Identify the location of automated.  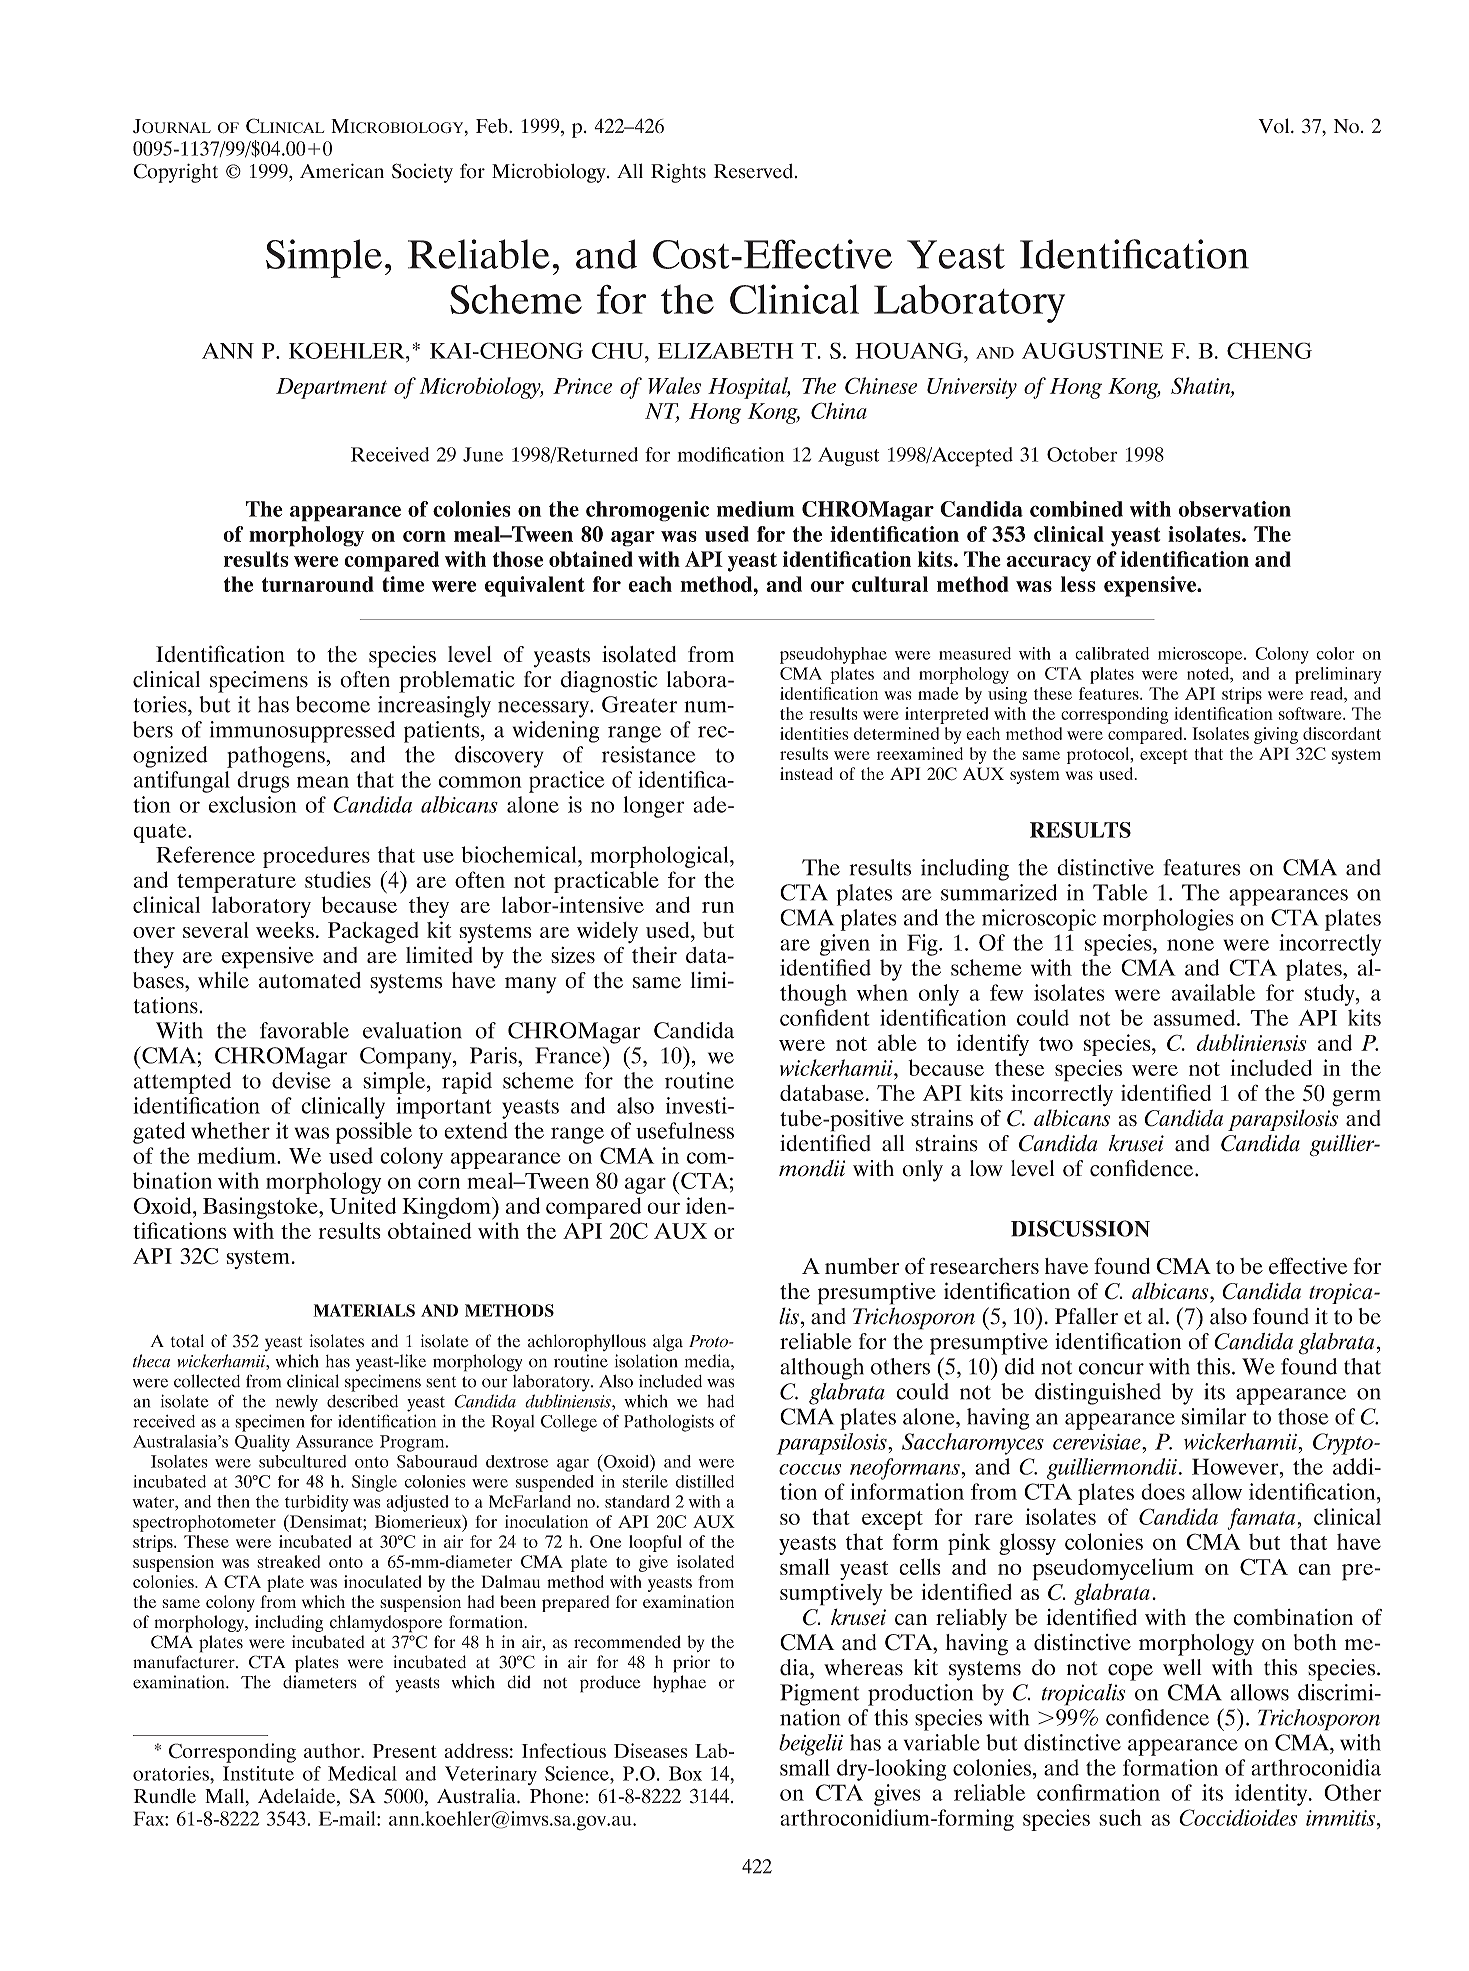
(310, 980).
